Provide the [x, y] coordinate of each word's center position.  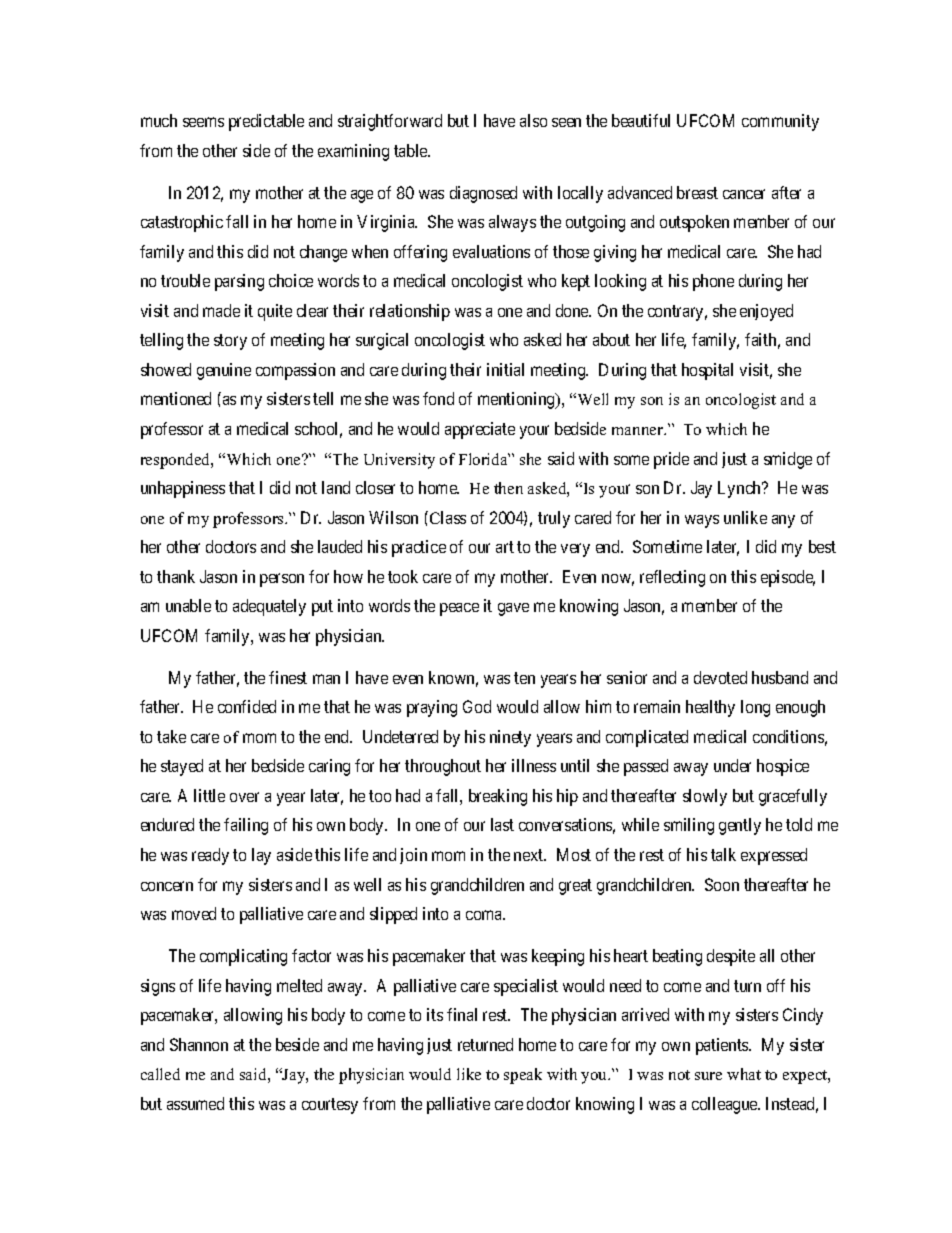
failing [246, 826]
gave [513, 609]
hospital [707, 371]
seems [203, 122]
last [502, 824]
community [780, 122]
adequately [269, 607]
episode [788, 578]
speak [523, 1076]
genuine [224, 371]
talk [723, 854]
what [744, 1074]
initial [505, 369]
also [533, 120]
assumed [195, 1103]
